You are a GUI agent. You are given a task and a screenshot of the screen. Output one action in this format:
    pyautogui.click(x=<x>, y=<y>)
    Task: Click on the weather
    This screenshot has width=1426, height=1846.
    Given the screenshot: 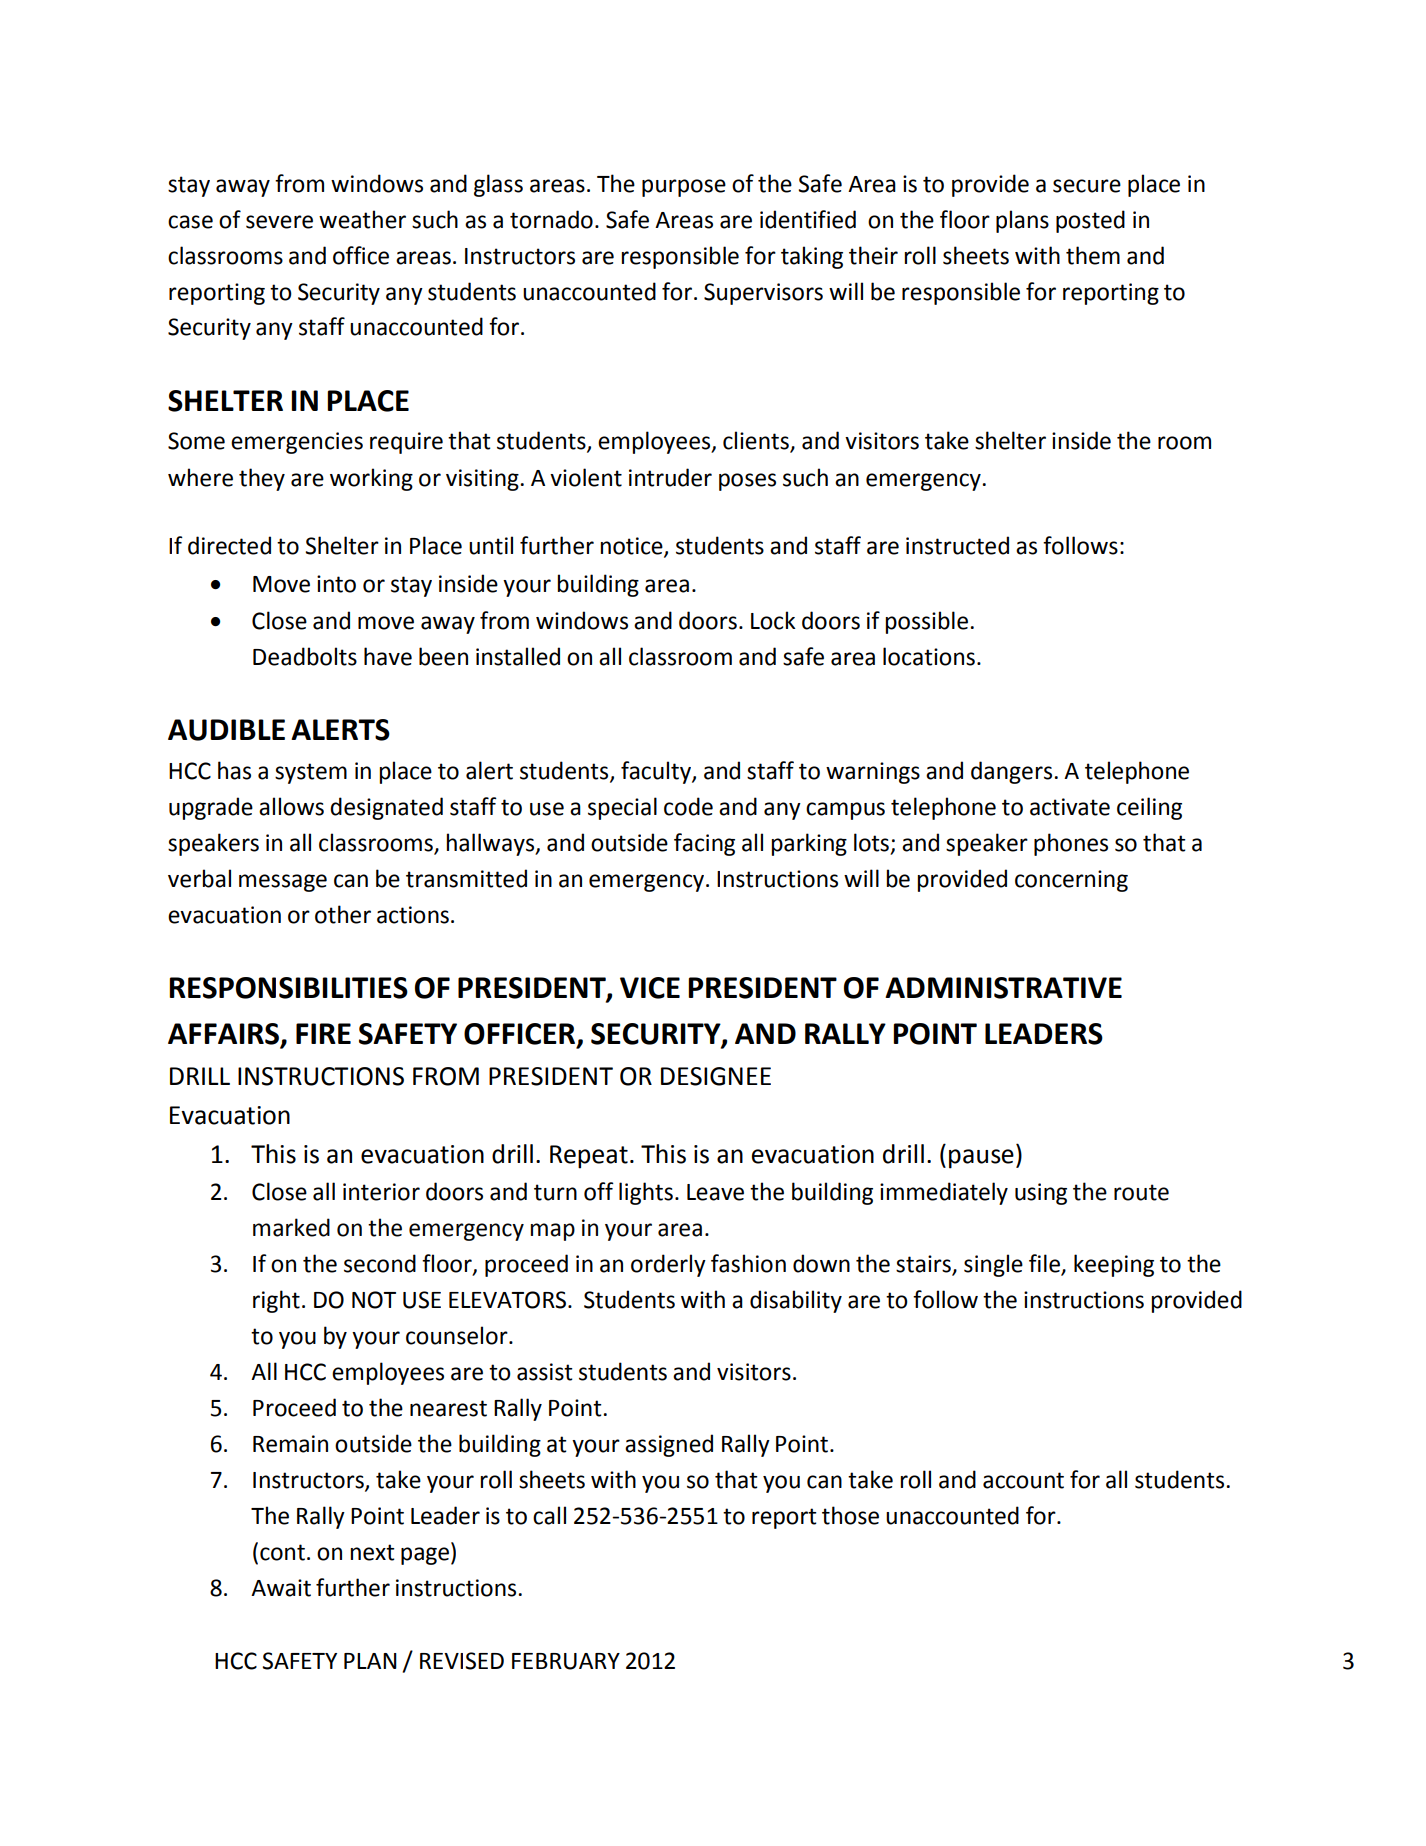 What is the action you would take?
    pyautogui.click(x=362, y=219)
